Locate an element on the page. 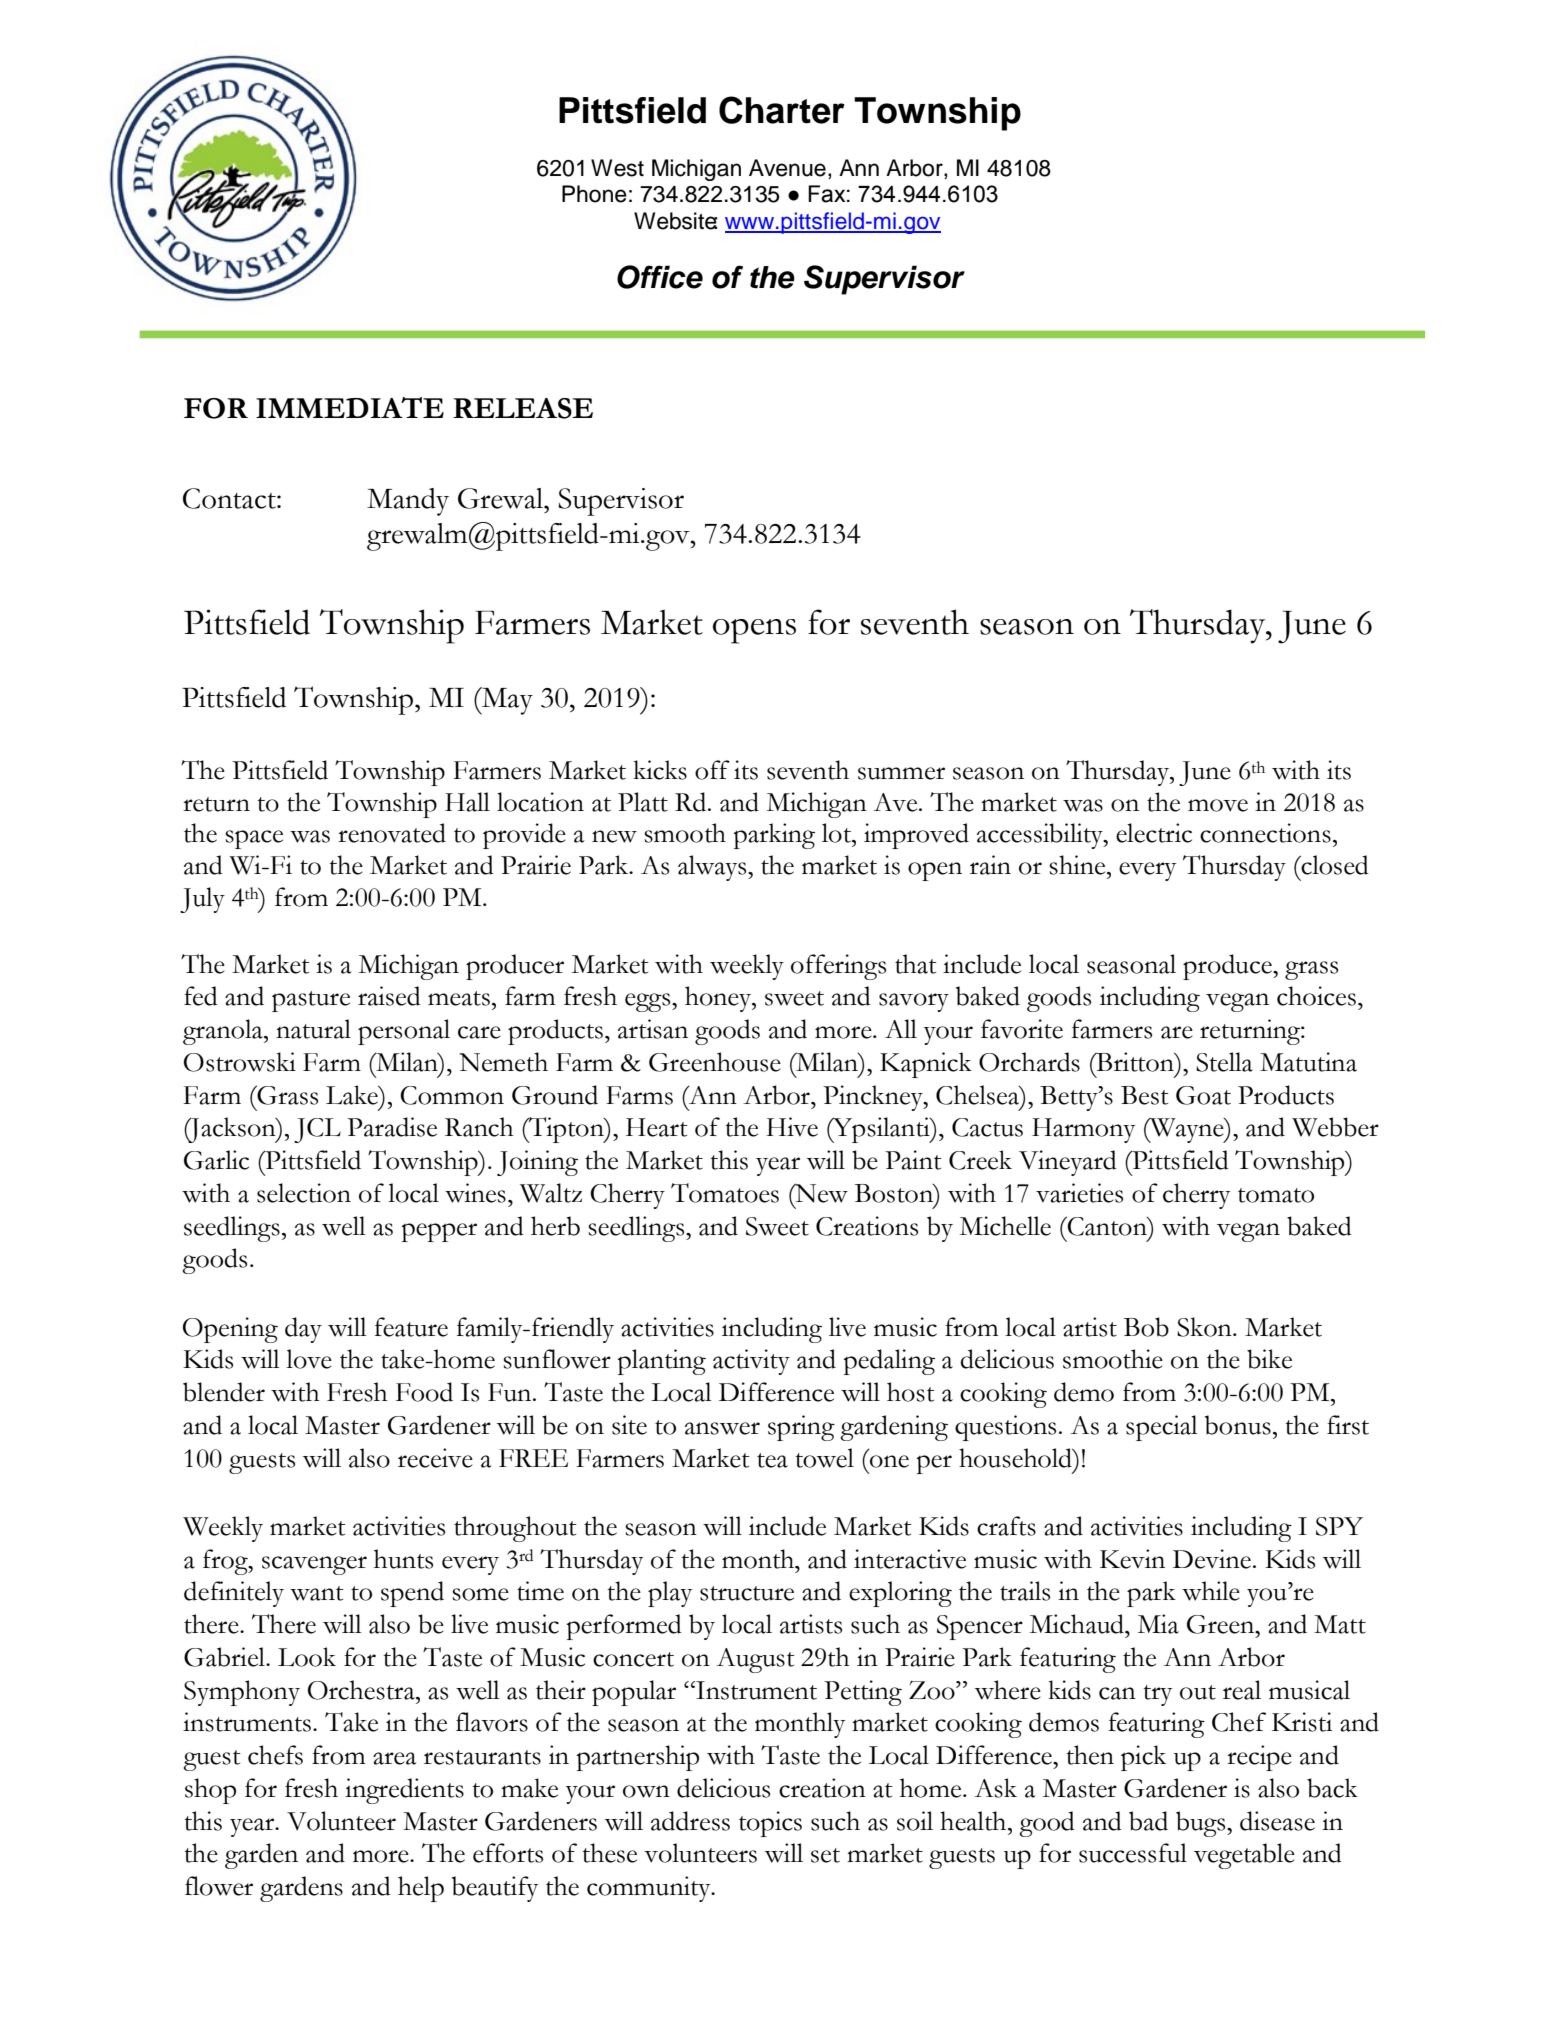  selection is located at coordinates (304, 1193).
